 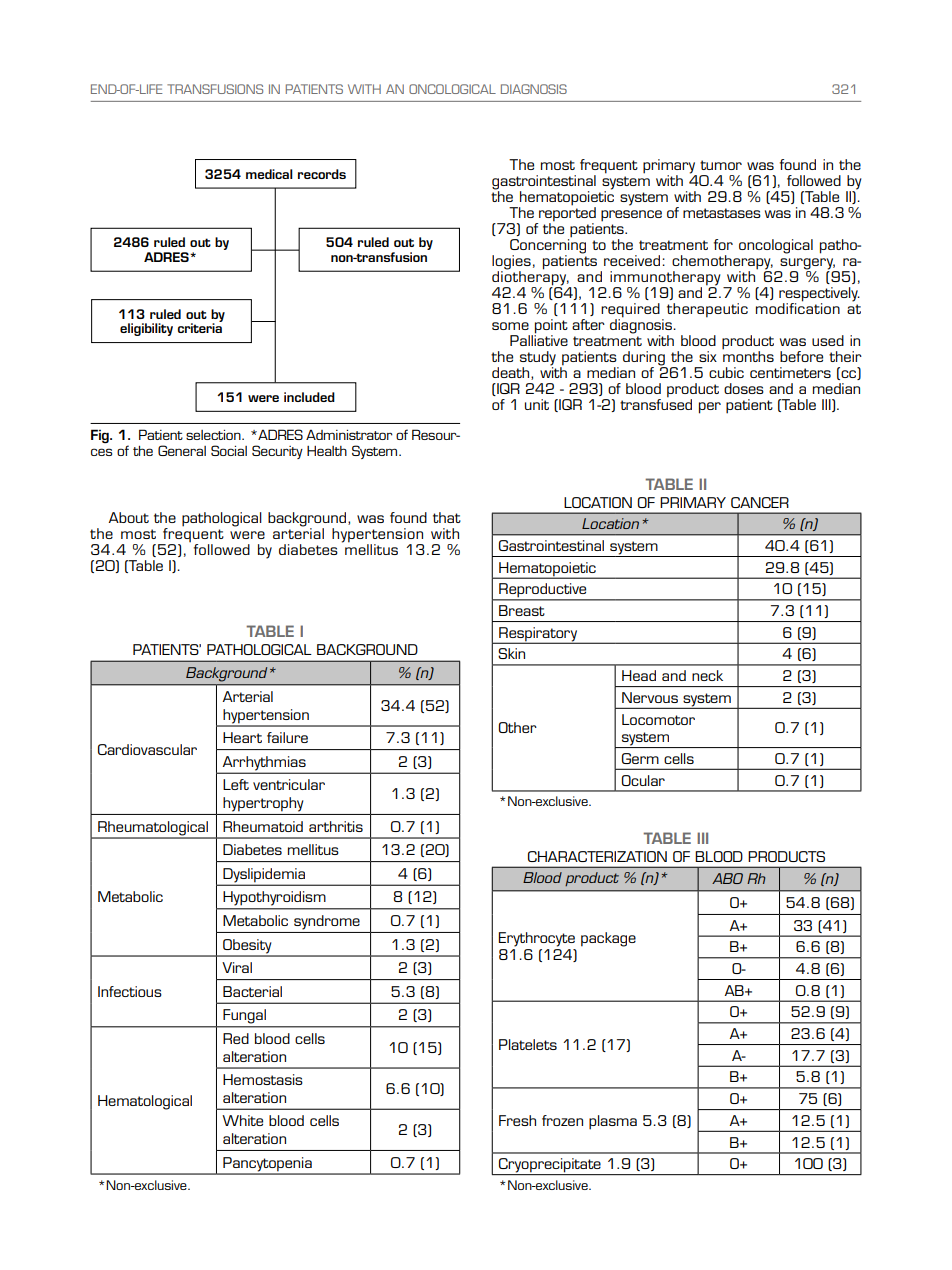 I want to click on Dyslipidemia, so click(x=264, y=876).
